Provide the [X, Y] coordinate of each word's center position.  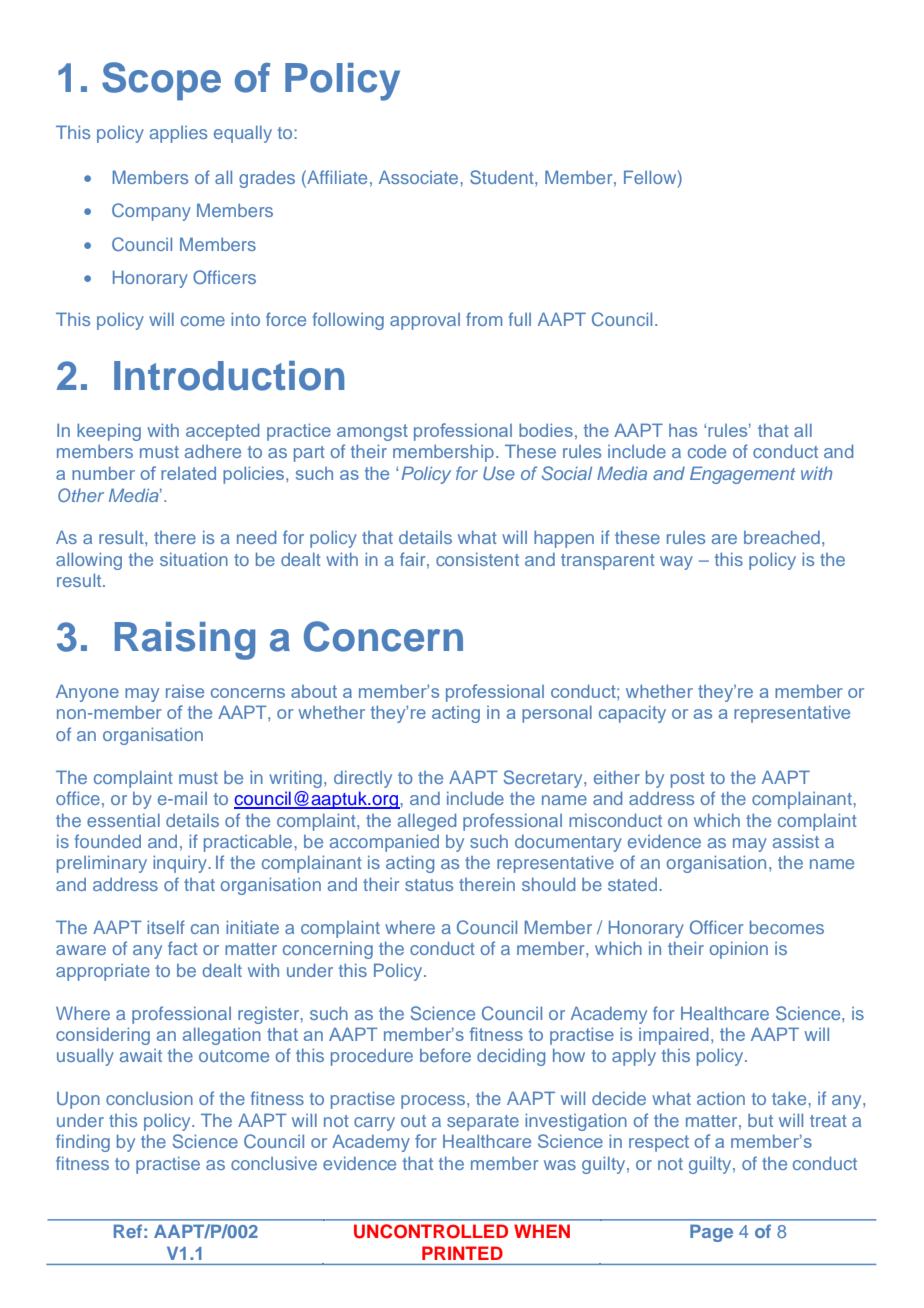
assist [796, 841]
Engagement [743, 475]
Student [503, 177]
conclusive [274, 1163]
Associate [420, 177]
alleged [427, 822]
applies [178, 134]
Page [711, 1233]
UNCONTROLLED [431, 1231]
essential [123, 820]
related [188, 473]
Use [499, 473]
